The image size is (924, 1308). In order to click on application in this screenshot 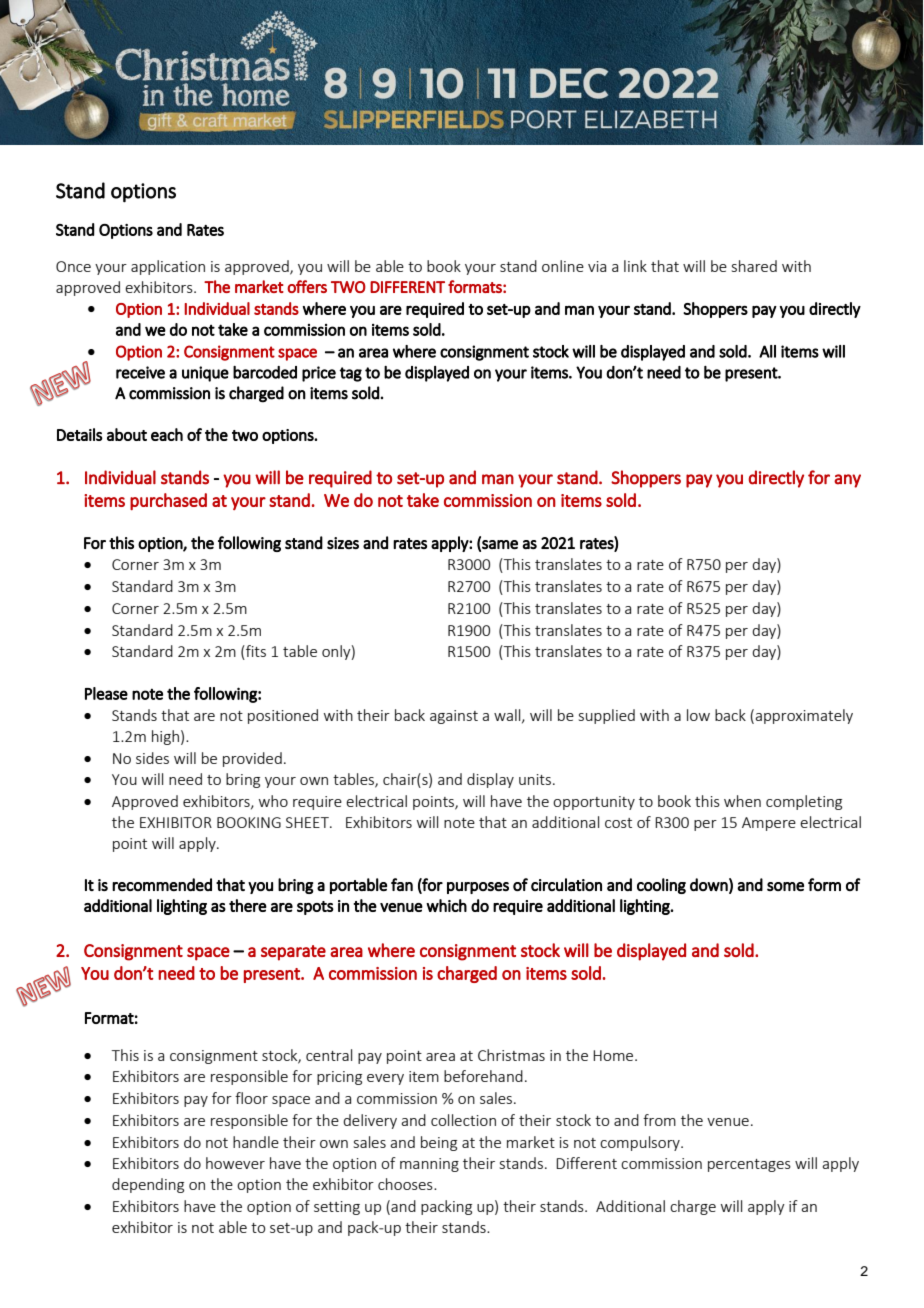, I will do `click(168, 267)`.
